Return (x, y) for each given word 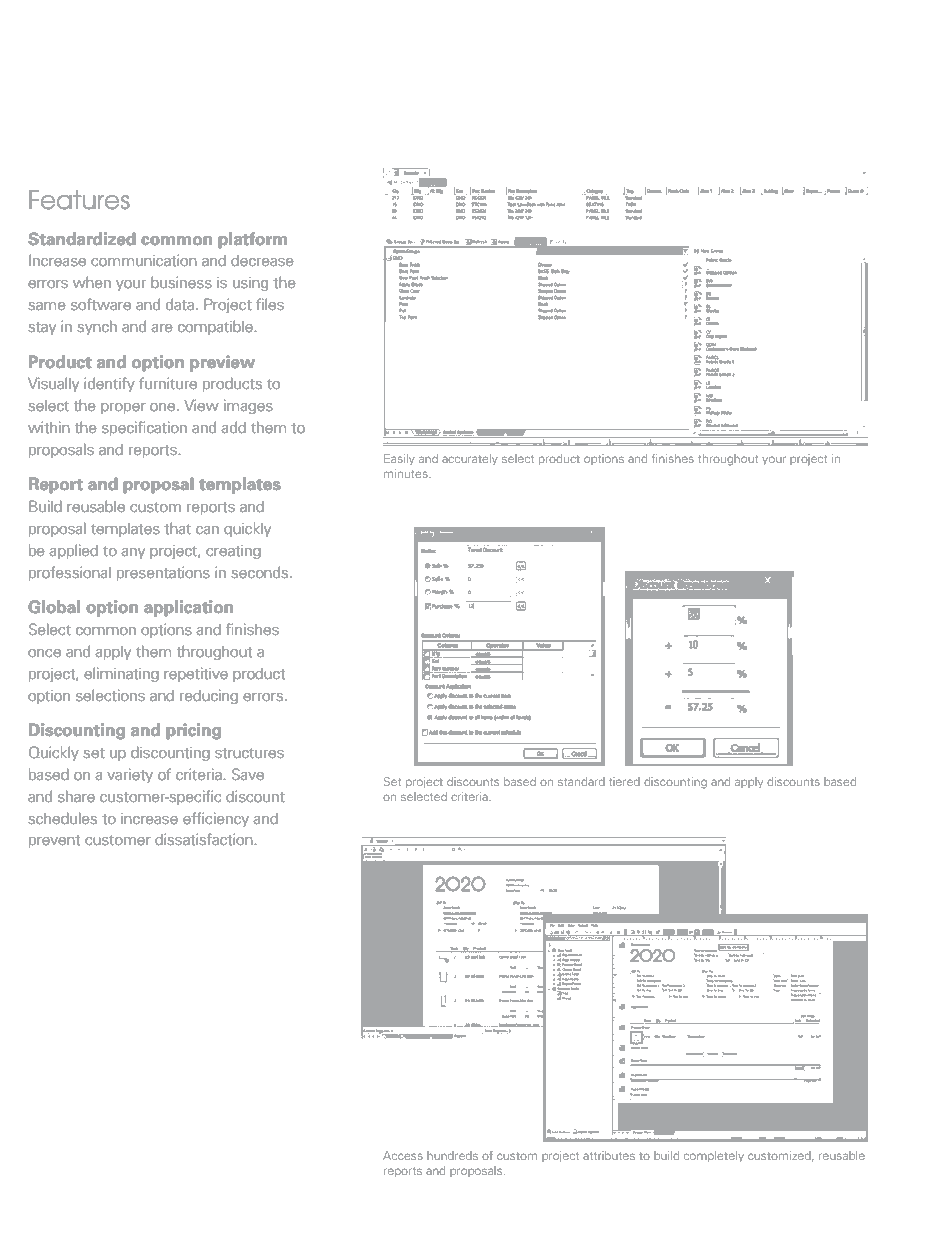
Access (403, 1155)
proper (123, 408)
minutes (407, 473)
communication (144, 260)
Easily (399, 459)
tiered (624, 781)
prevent (54, 841)
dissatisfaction (204, 839)
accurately (470, 459)
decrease (262, 260)
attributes (609, 1155)
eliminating (121, 675)
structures (249, 753)
